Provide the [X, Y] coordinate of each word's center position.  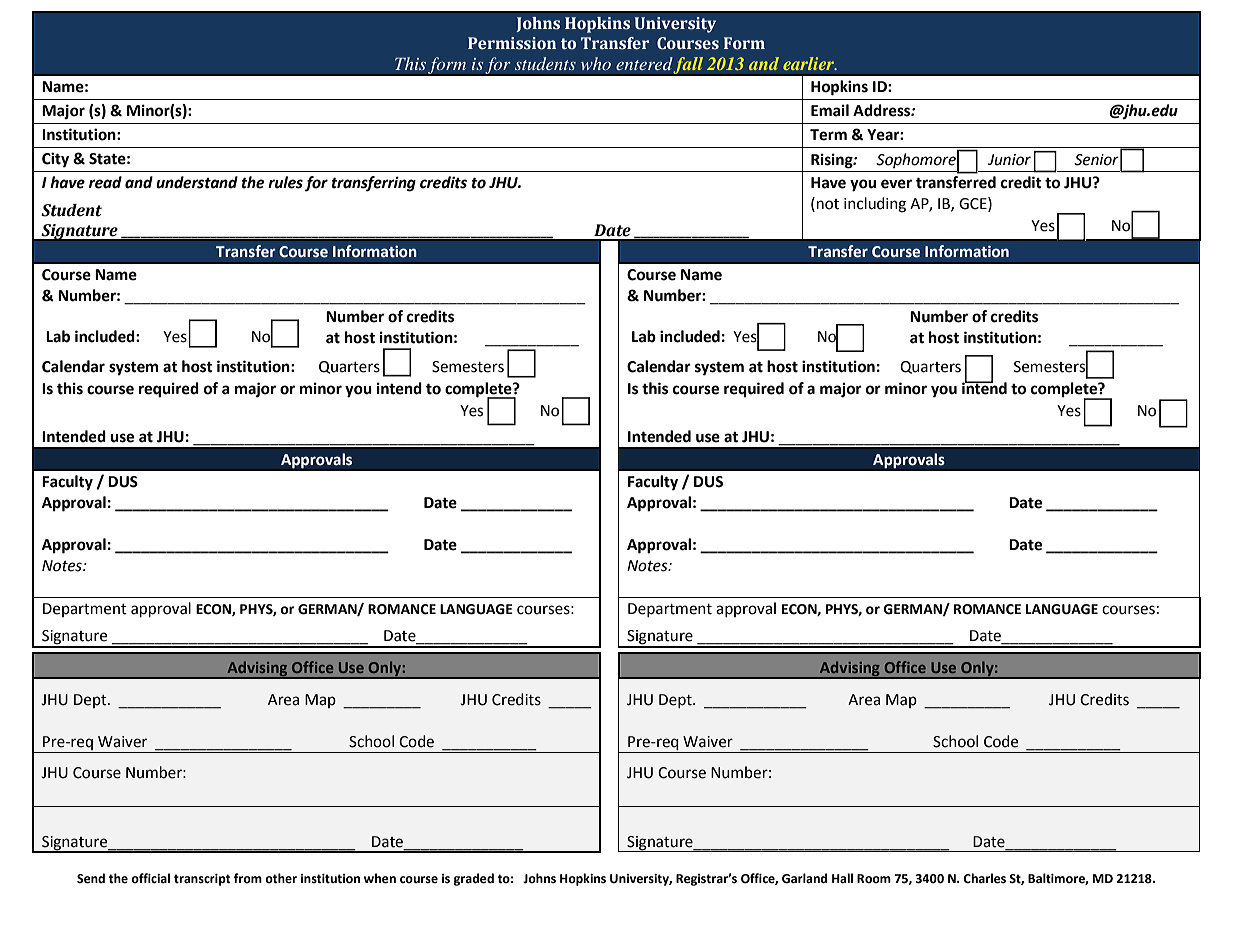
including [875, 205]
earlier [810, 63]
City [55, 160]
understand [197, 182]
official [150, 878]
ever [896, 184]
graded [474, 879]
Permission [512, 43]
